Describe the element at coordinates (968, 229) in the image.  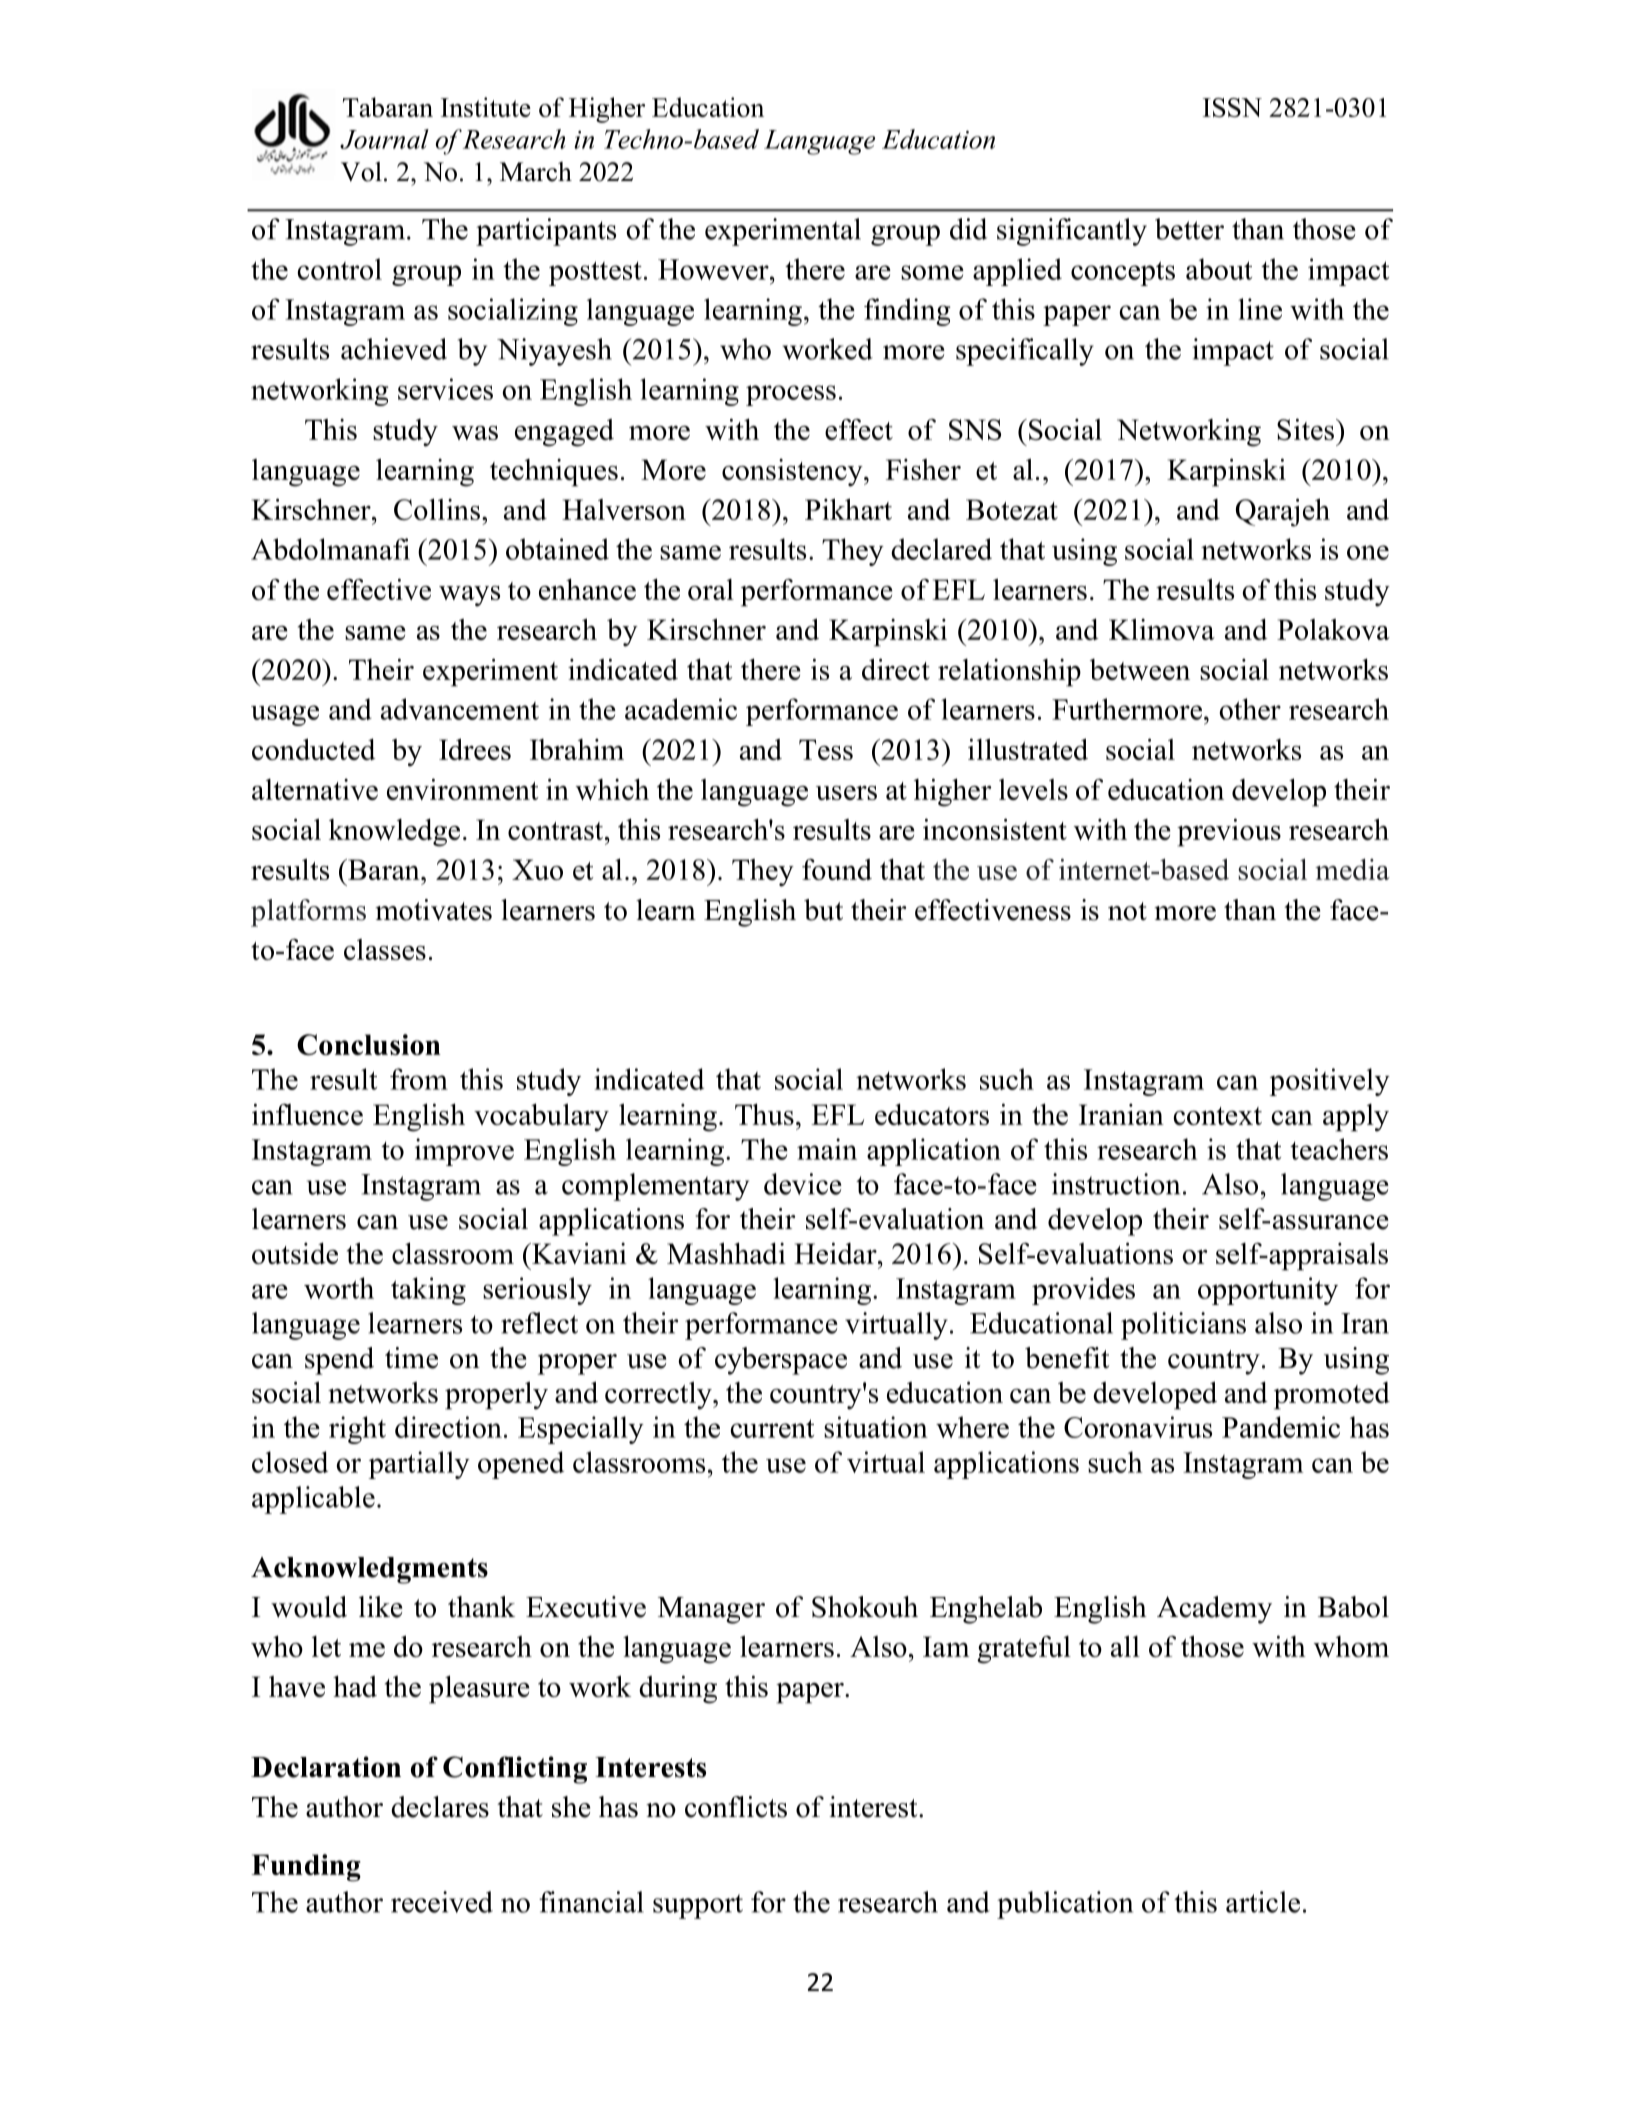
I see `did` at that location.
